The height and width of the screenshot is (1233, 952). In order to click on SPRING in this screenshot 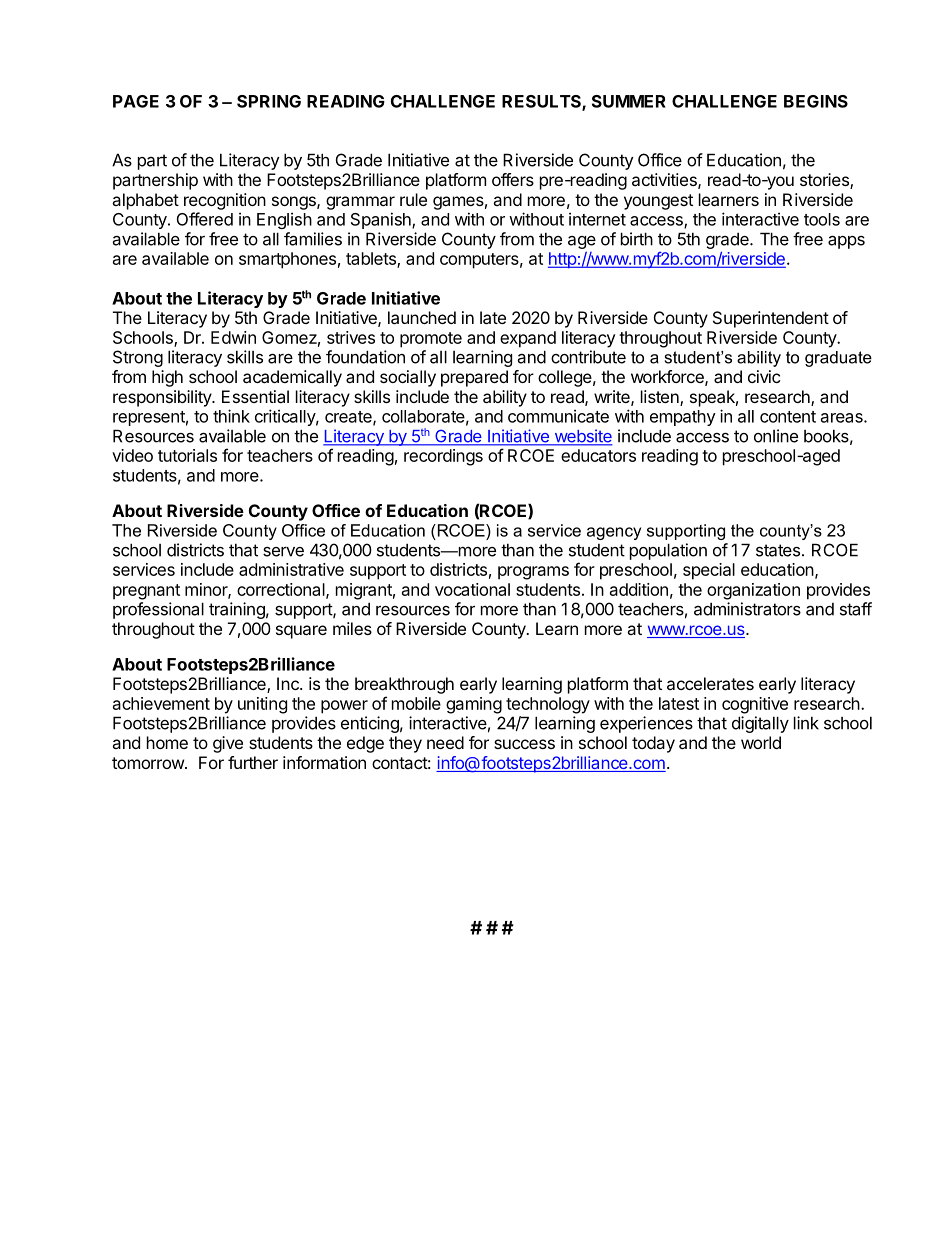, I will do `click(269, 101)`.
